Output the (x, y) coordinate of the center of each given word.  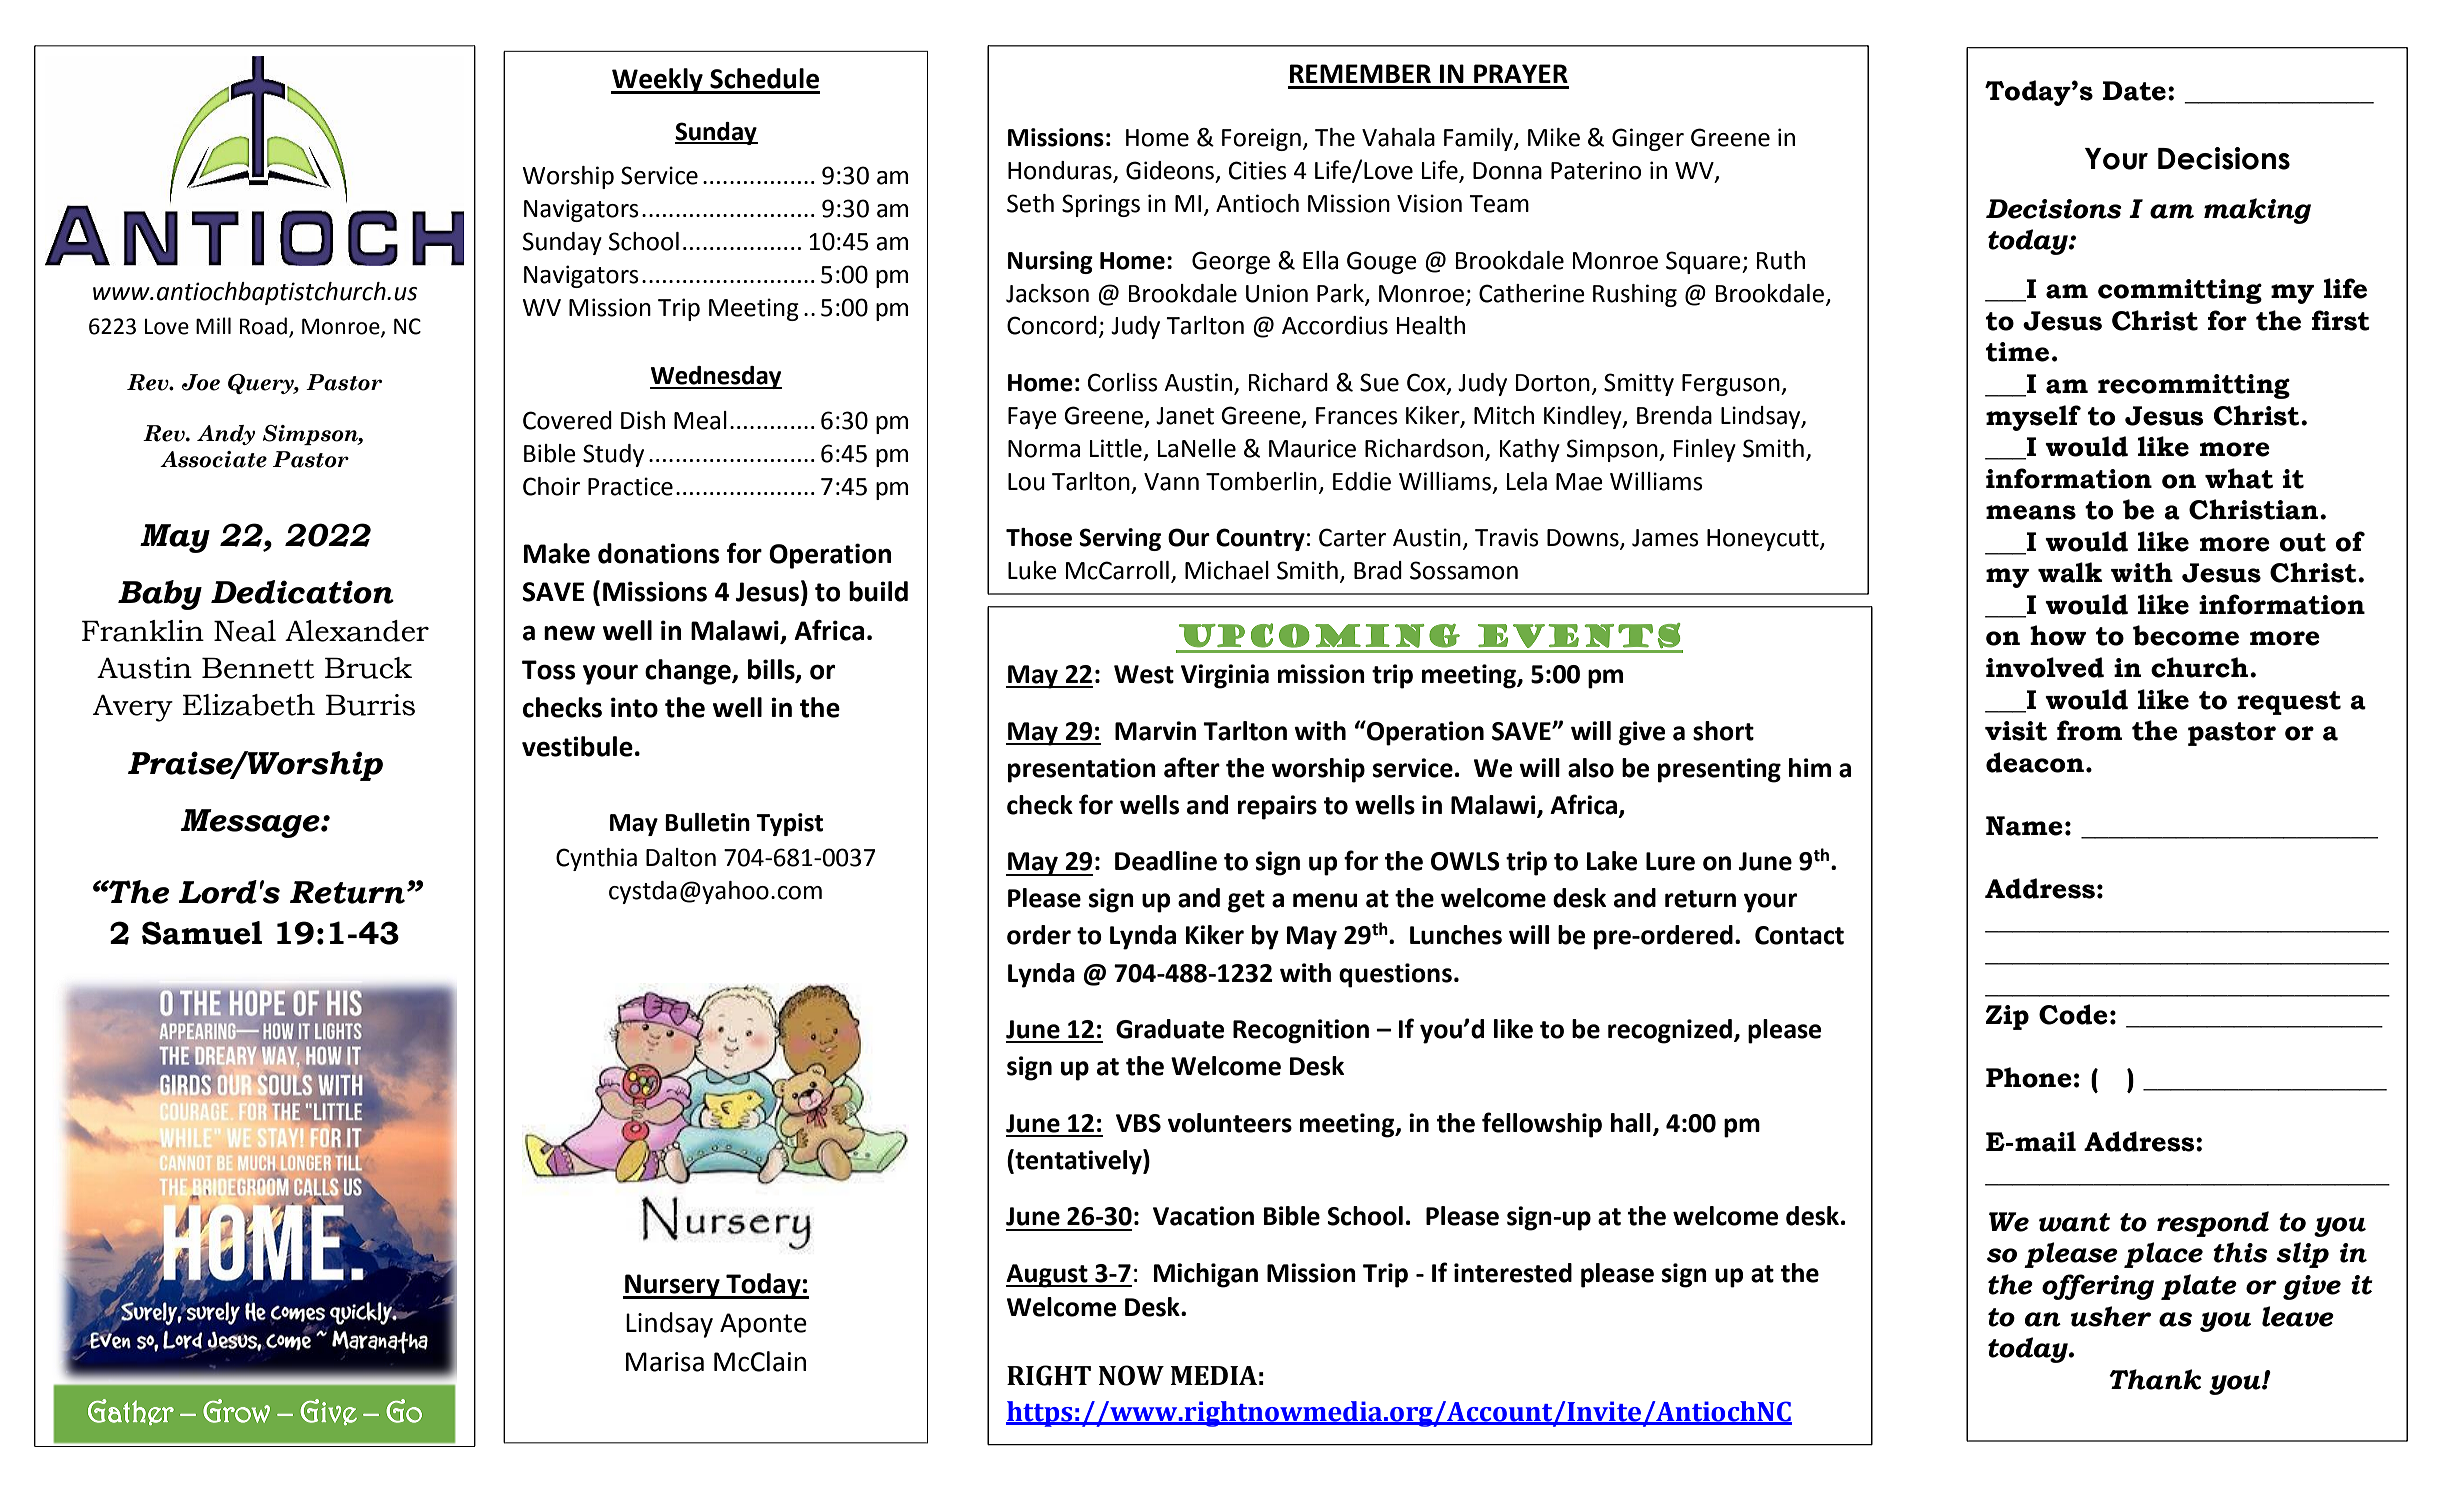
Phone (2029, 1077)
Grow (236, 1411)
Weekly (658, 81)
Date (2134, 91)
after (1192, 767)
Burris (370, 705)
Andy (226, 435)
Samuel (202, 933)
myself (2033, 418)
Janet (1185, 416)
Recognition (1301, 1031)
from (2089, 730)
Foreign (1261, 139)
